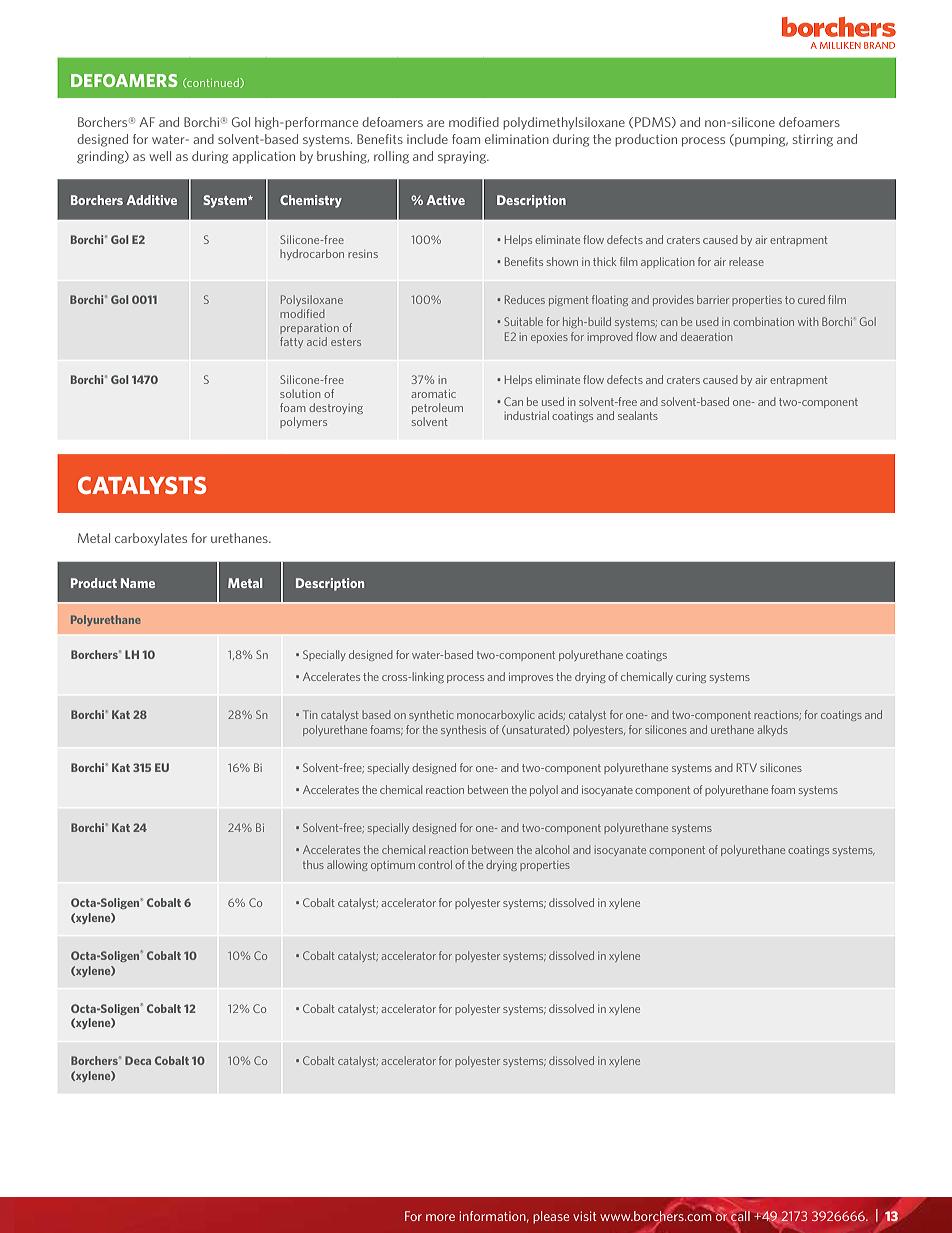 The image size is (952, 1233). I want to click on curing, so click(691, 678).
